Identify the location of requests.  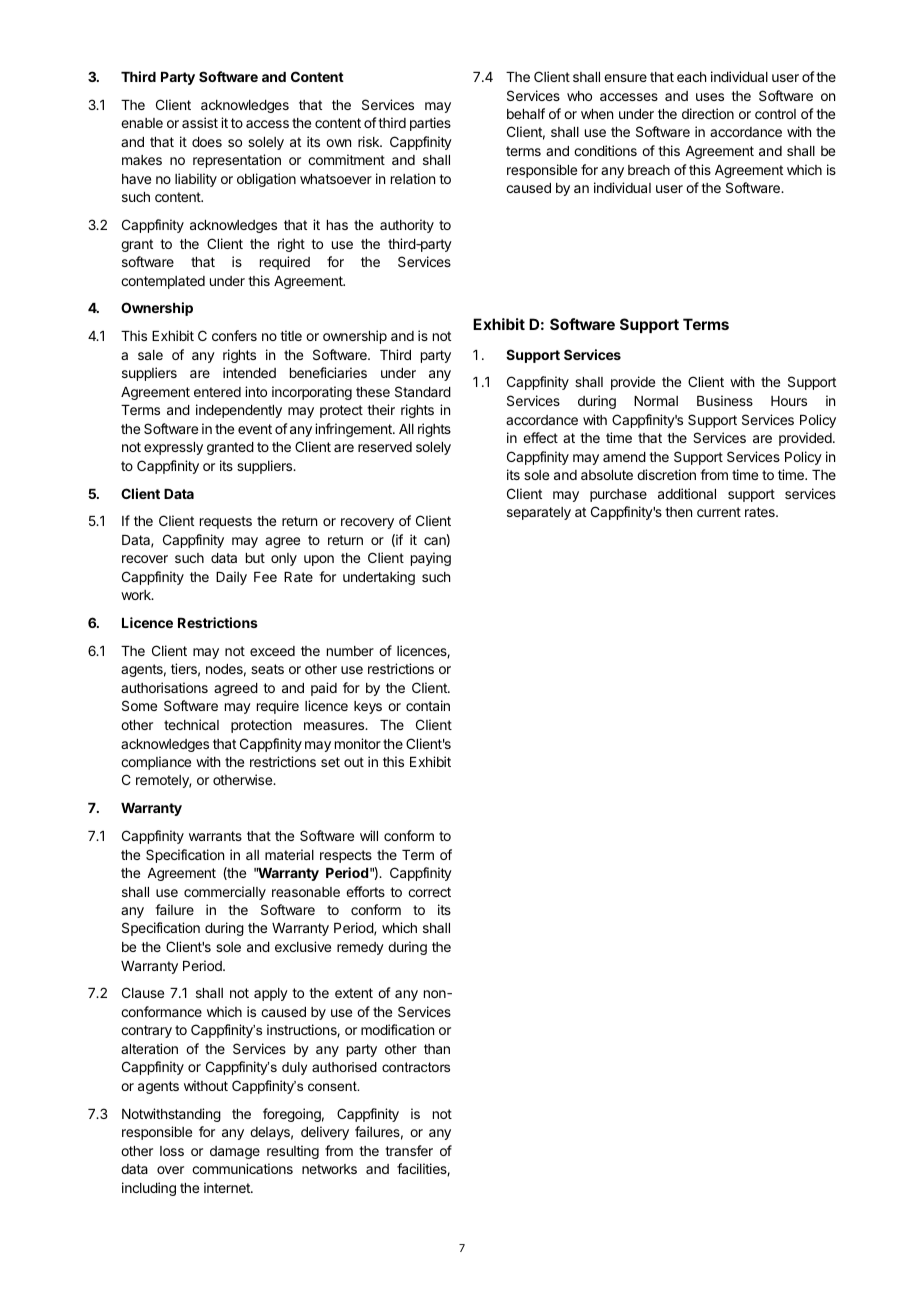
(226, 522).
